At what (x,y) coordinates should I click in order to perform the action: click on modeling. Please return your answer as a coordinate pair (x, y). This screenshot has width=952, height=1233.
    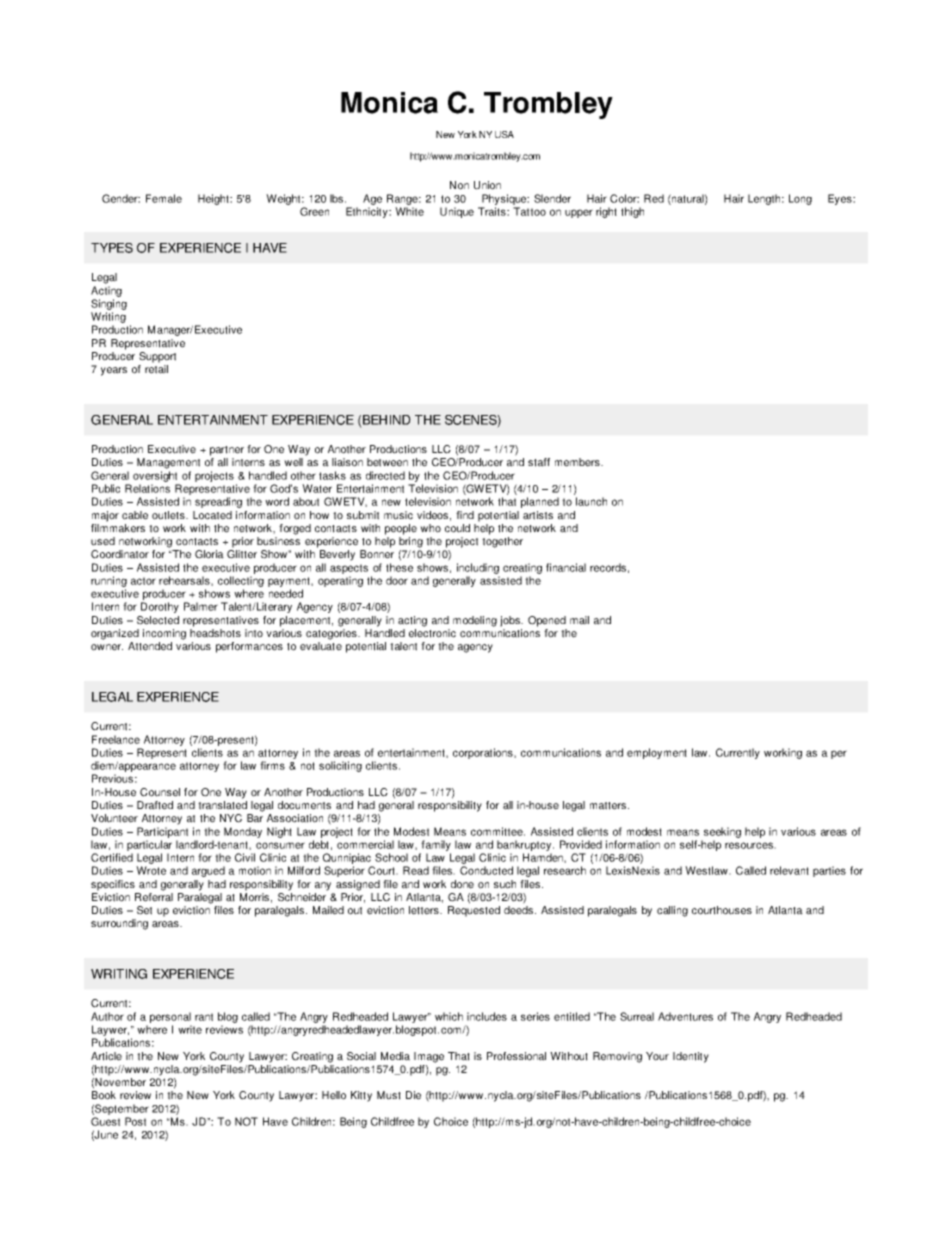
    Looking at the image, I should click on (475, 621).
